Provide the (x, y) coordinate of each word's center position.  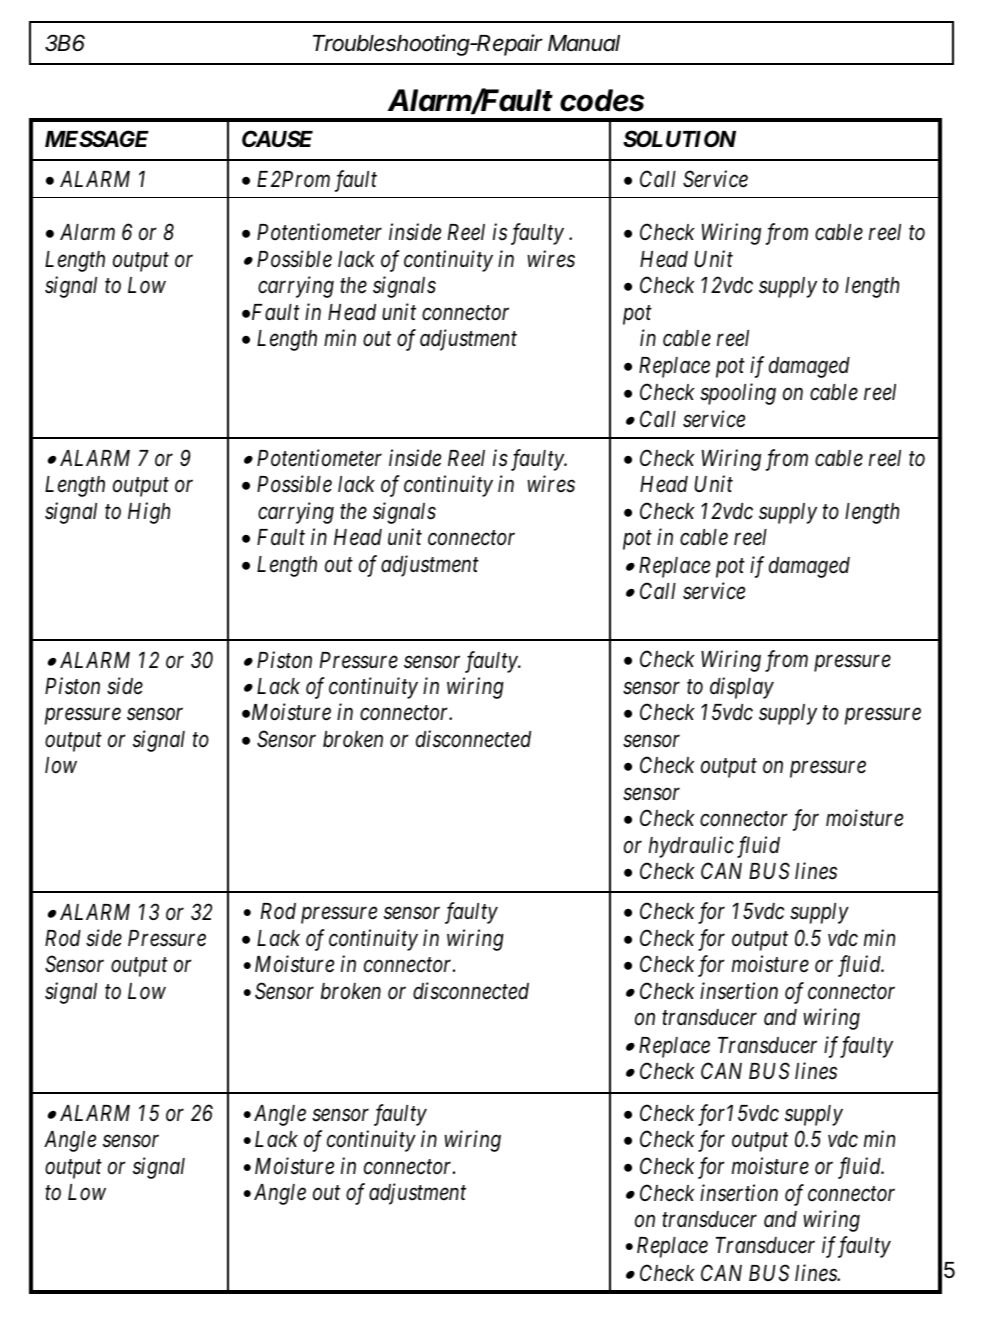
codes (602, 100)
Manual (584, 43)
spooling (738, 394)
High (149, 513)
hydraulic (691, 847)
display (742, 688)
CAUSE (277, 138)
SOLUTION (679, 139)
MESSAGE (97, 139)
